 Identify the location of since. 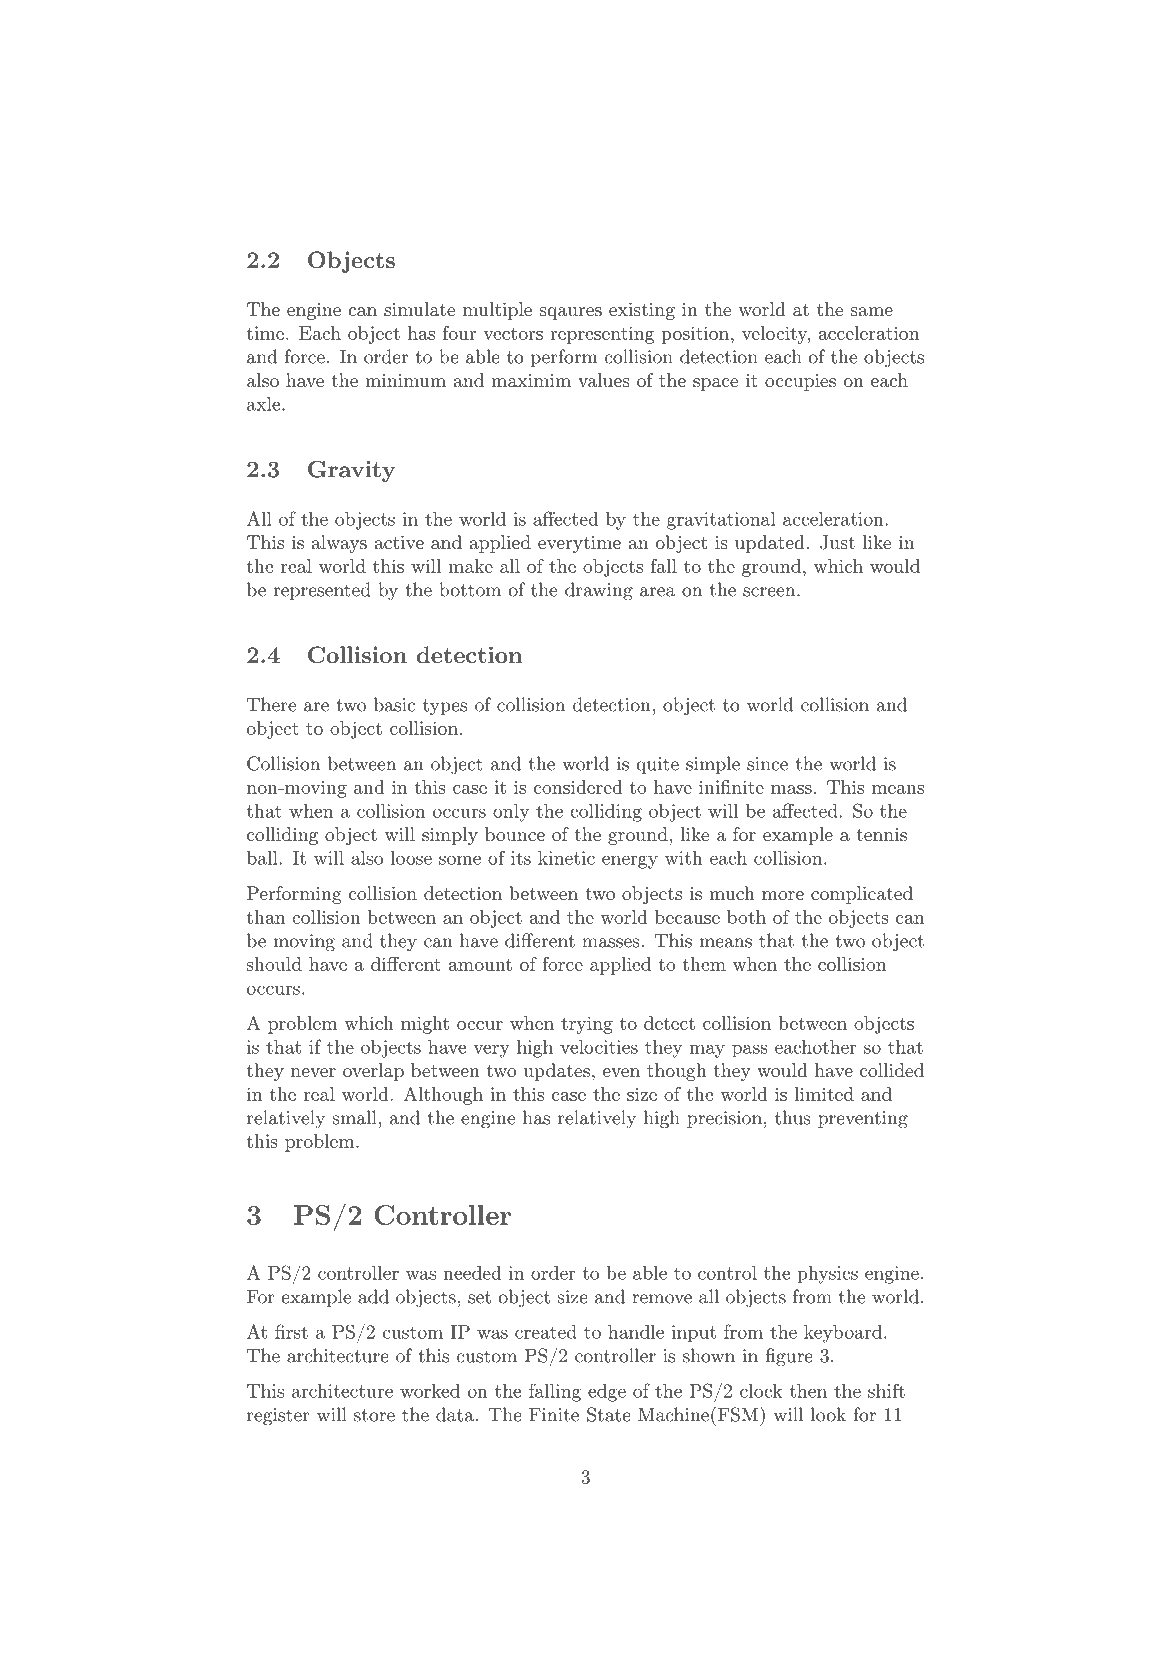
(767, 764).
